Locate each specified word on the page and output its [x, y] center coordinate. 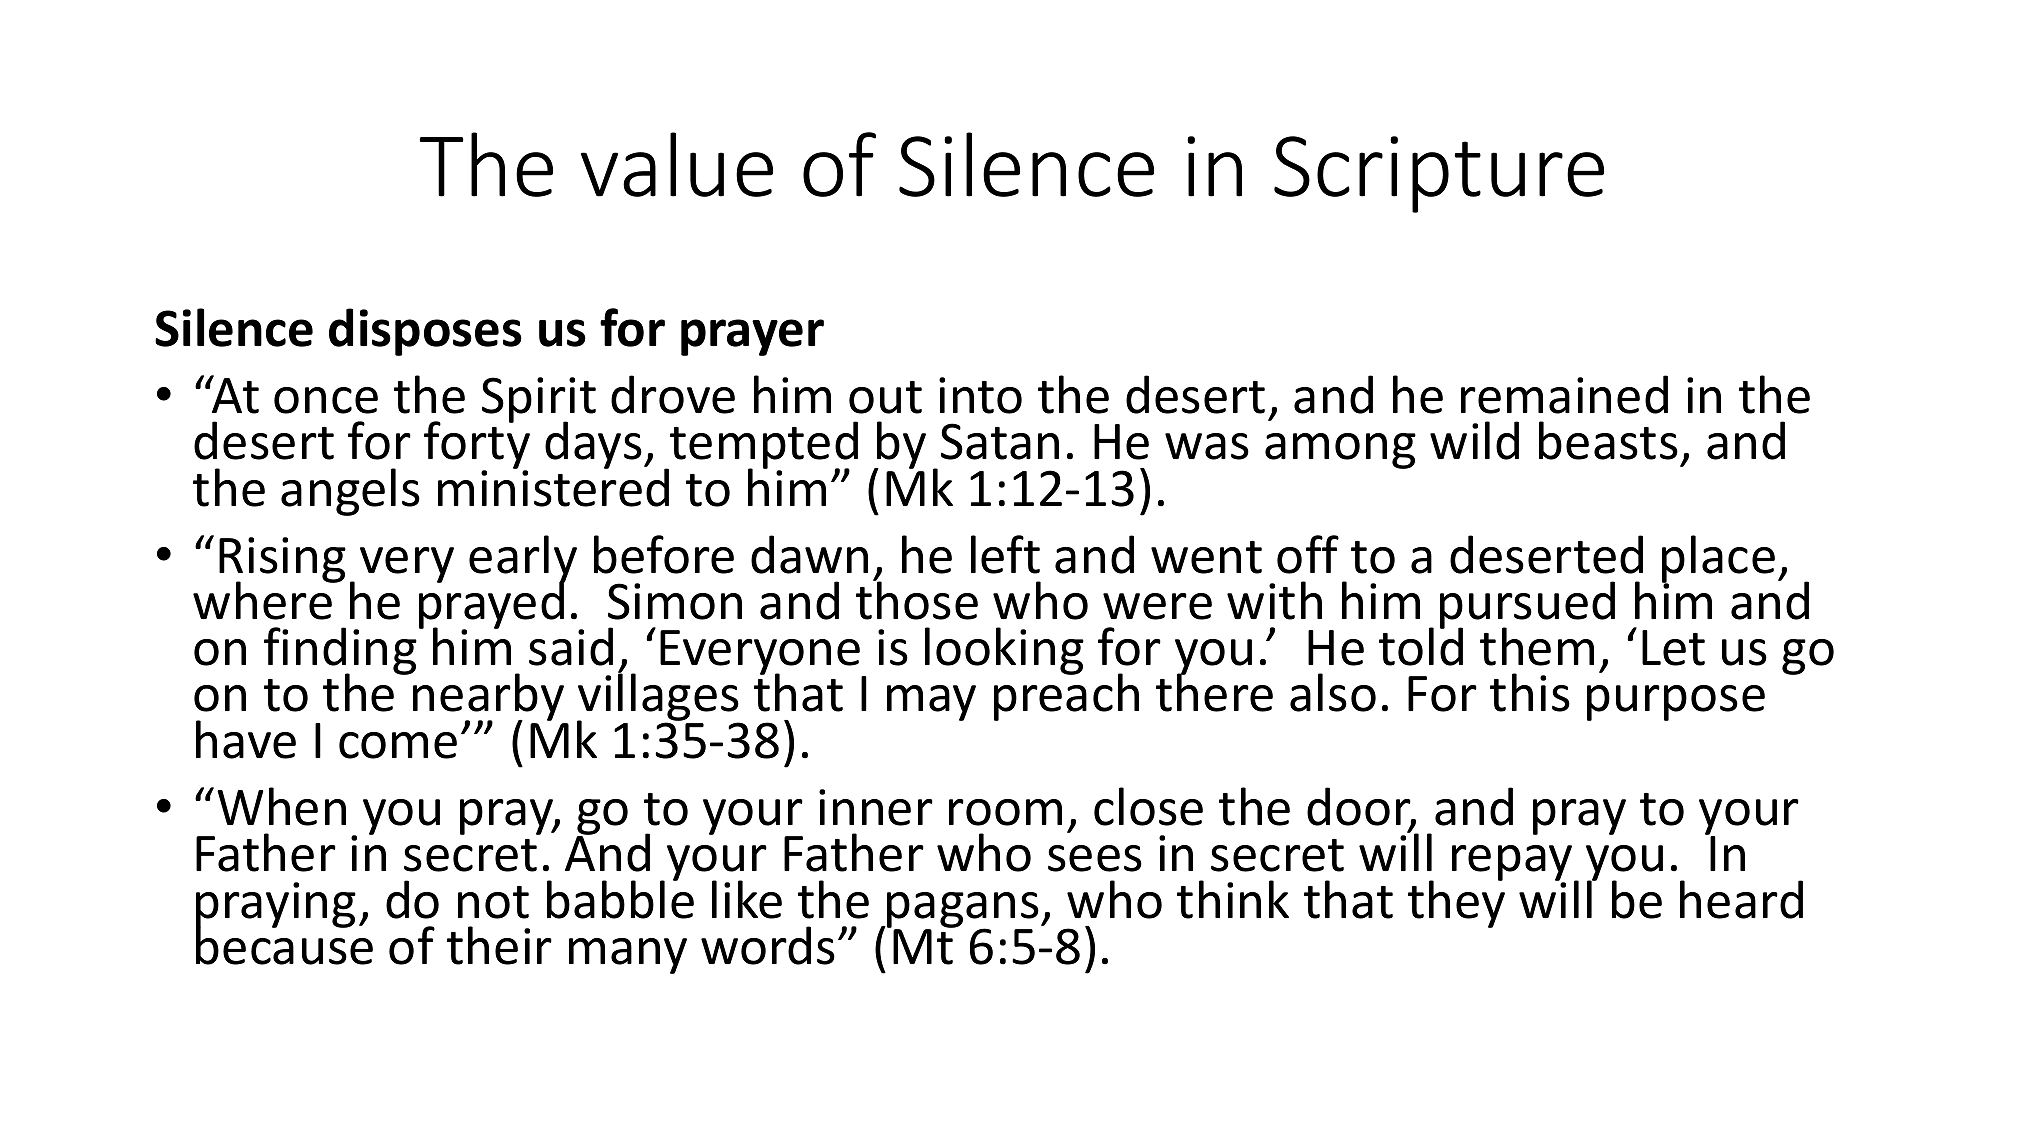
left [1005, 554]
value [677, 164]
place [1718, 560]
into [980, 395]
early [523, 560]
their [499, 945]
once [326, 400]
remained [1564, 394]
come [398, 745]
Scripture [1439, 174]
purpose [1676, 703]
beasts [1608, 440]
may [931, 703]
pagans [963, 911]
